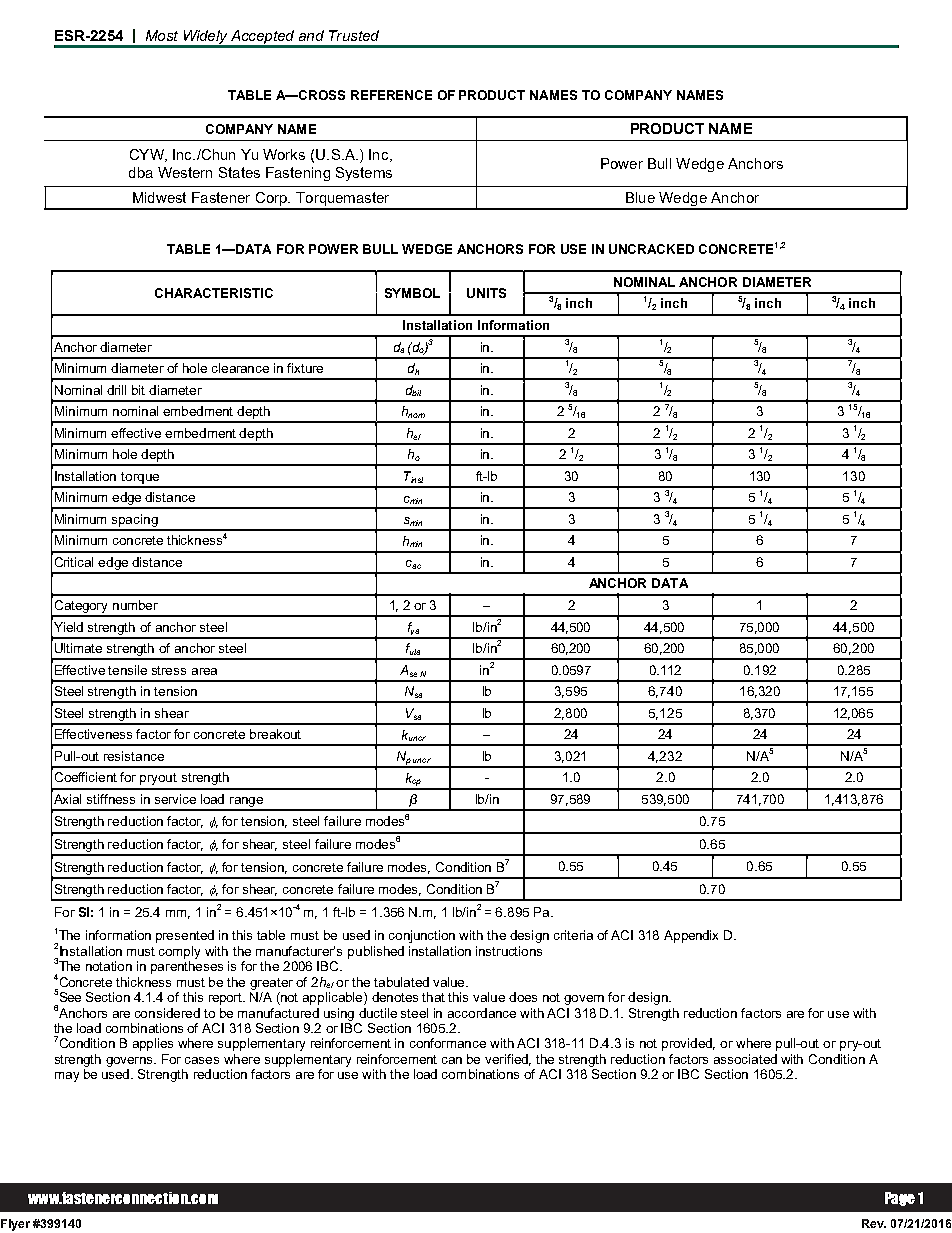 The height and width of the screenshot is (1233, 952). I want to click on REFERENCE, so click(391, 95).
